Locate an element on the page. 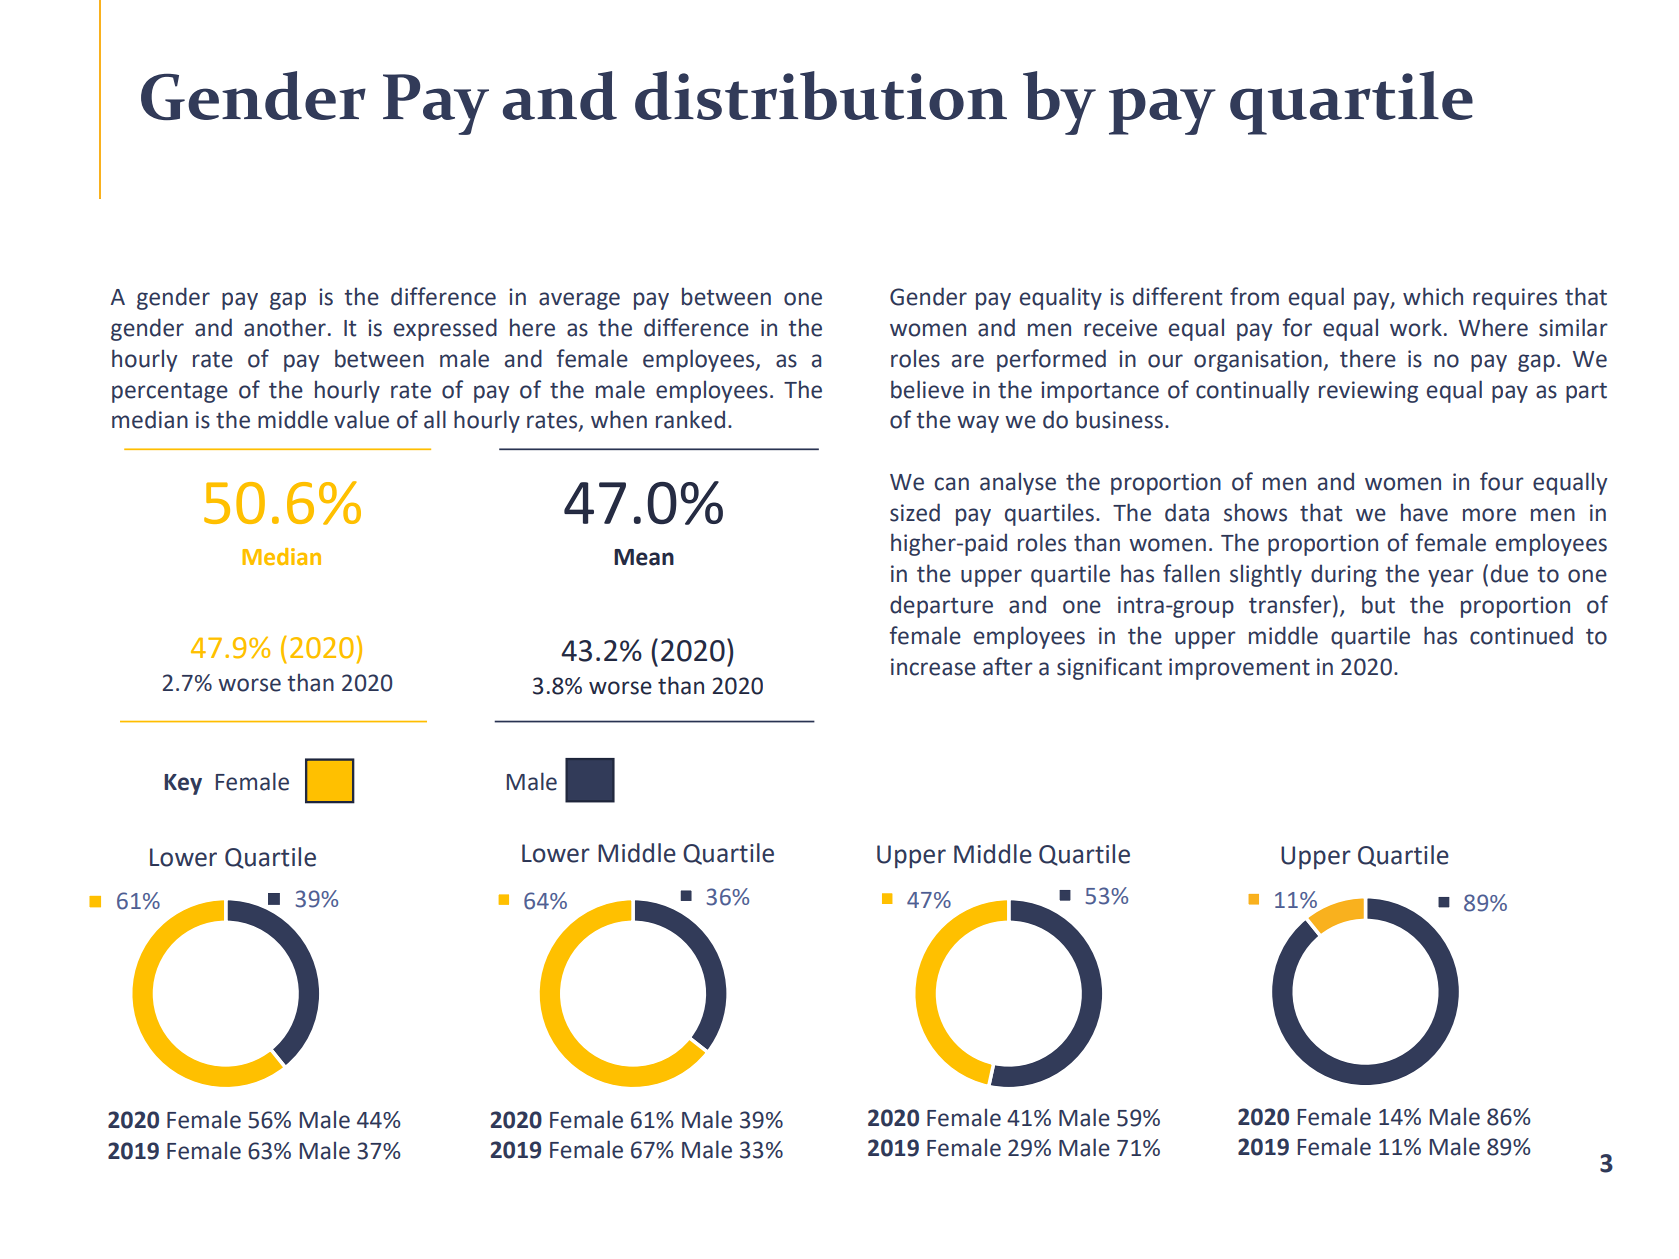 This document has width=1679, height=1259. Key is located at coordinates (183, 784).
